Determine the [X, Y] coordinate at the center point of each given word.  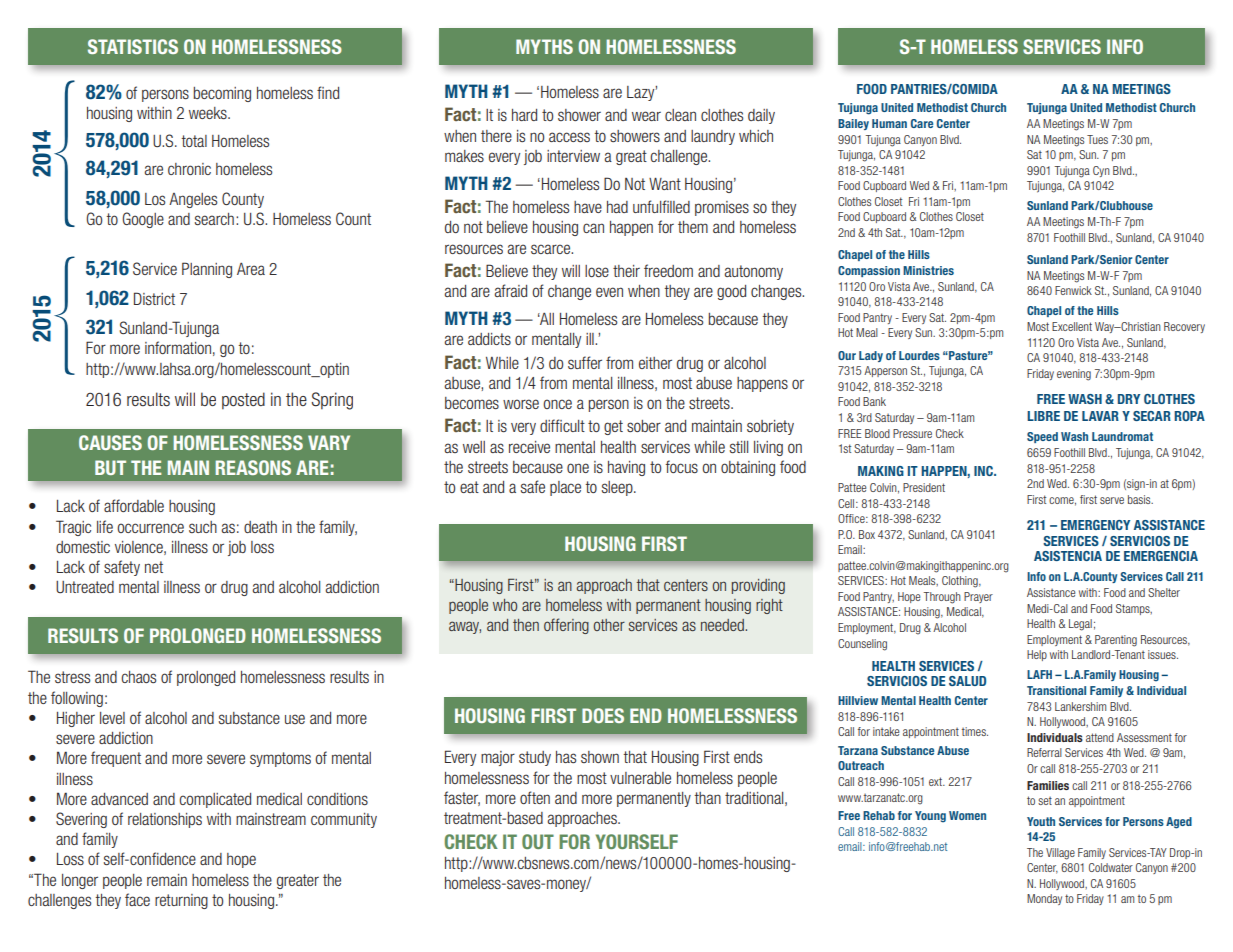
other [609, 625]
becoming [222, 94]
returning [181, 901]
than [707, 798]
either [655, 363]
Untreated [85, 587]
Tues [1097, 139]
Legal [1080, 625]
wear [646, 116]
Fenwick [1073, 290]
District [154, 298]
